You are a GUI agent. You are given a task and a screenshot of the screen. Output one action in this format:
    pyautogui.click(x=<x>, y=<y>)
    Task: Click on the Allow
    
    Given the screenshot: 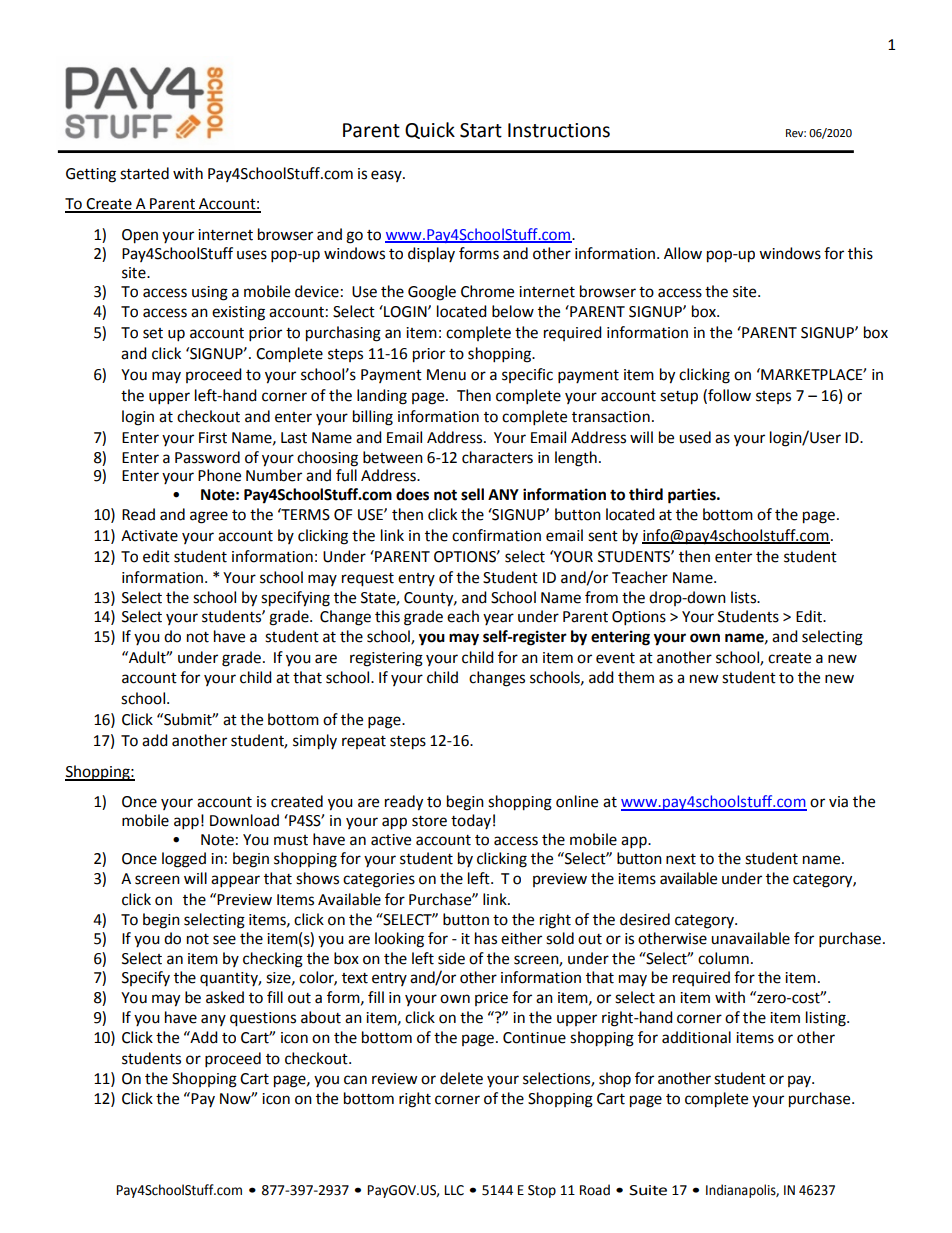 What is the action you would take?
    pyautogui.click(x=683, y=253)
